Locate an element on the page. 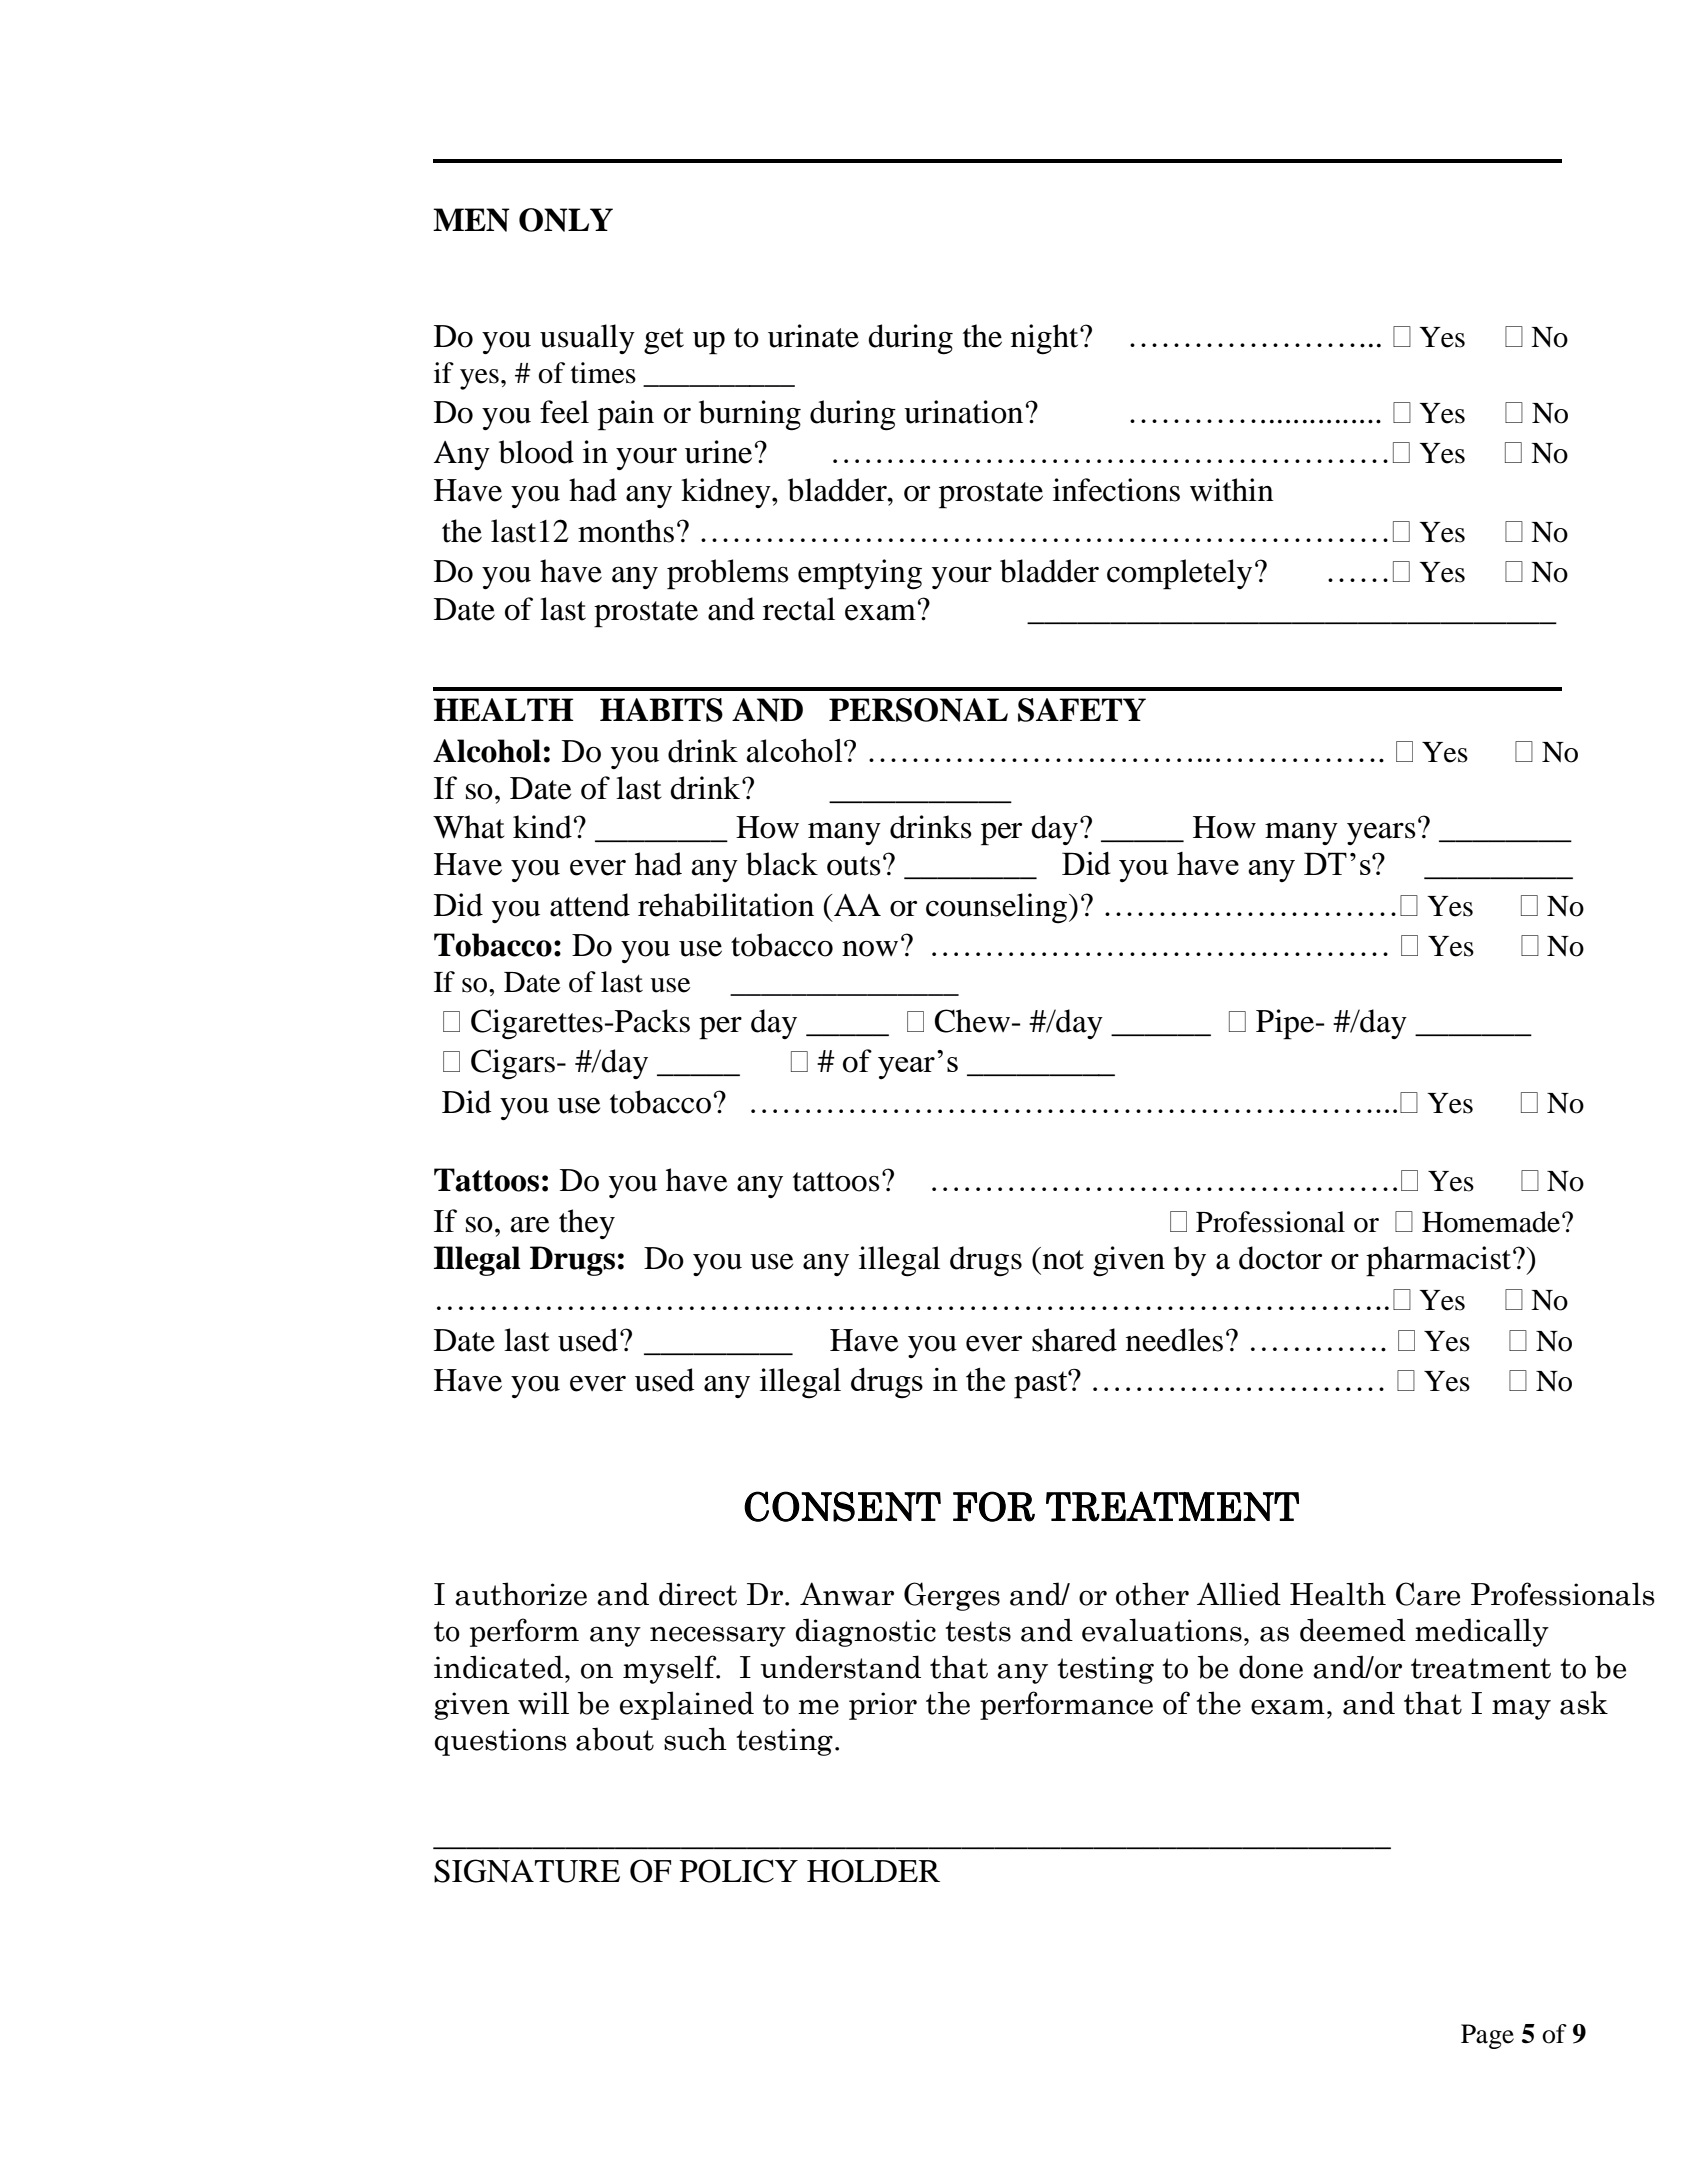  they is located at coordinates (587, 1224).
